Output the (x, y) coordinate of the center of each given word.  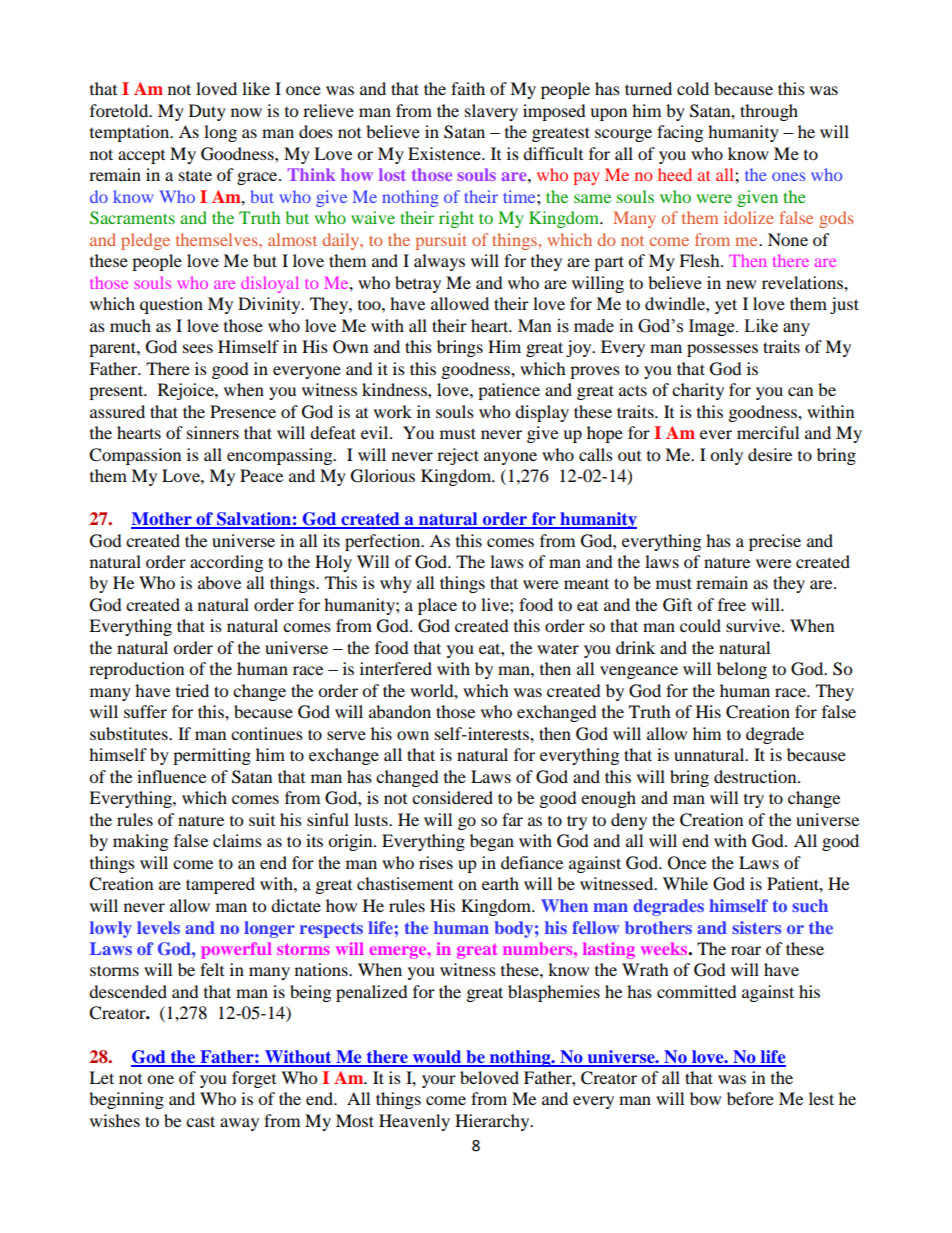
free (732, 604)
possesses (722, 350)
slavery (491, 112)
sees (198, 348)
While (685, 883)
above (219, 582)
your (439, 1081)
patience (509, 391)
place (437, 606)
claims (237, 840)
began (492, 842)
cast (200, 1121)
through (769, 112)
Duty (207, 112)
